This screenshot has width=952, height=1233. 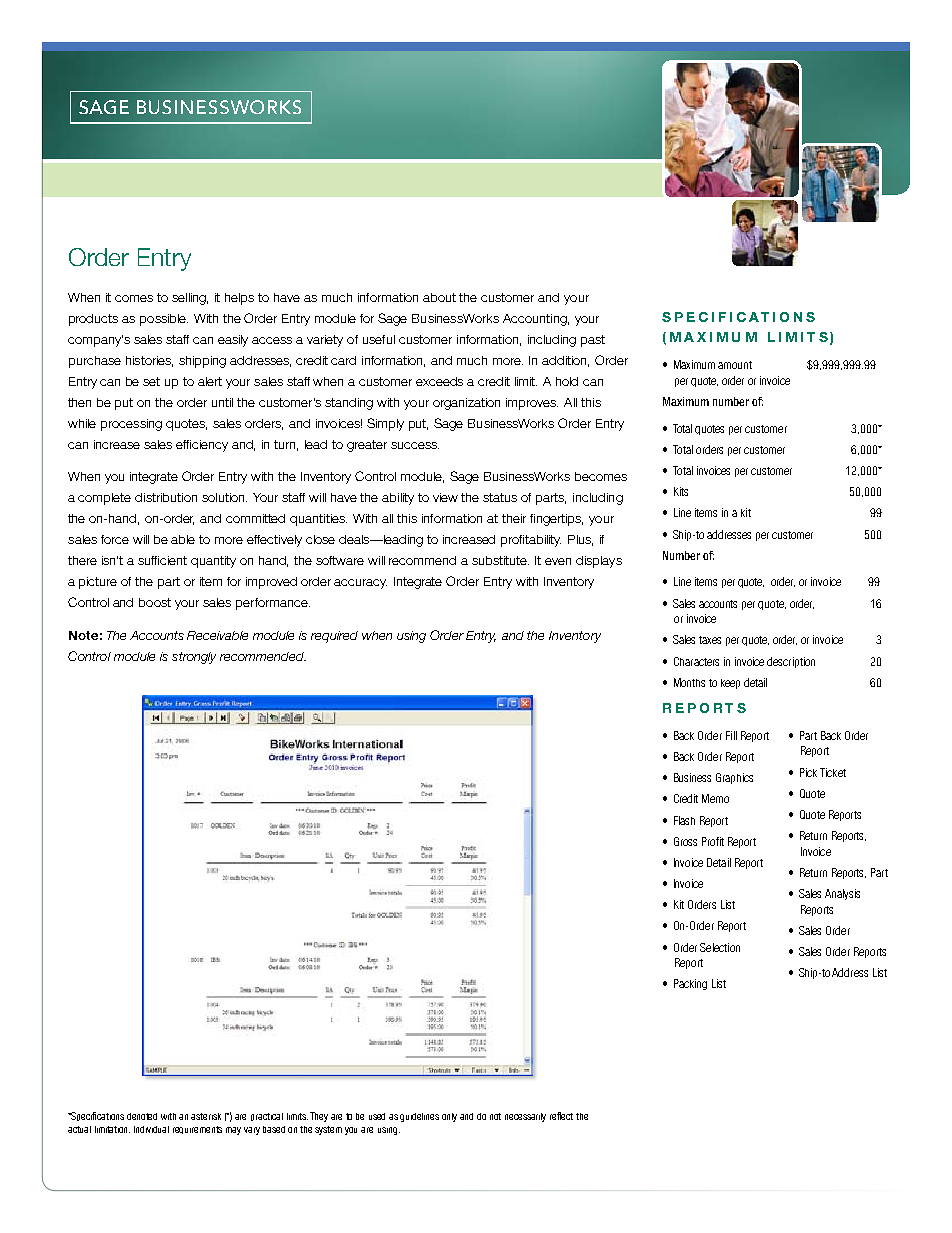 I want to click on strongly, so click(x=194, y=658).
